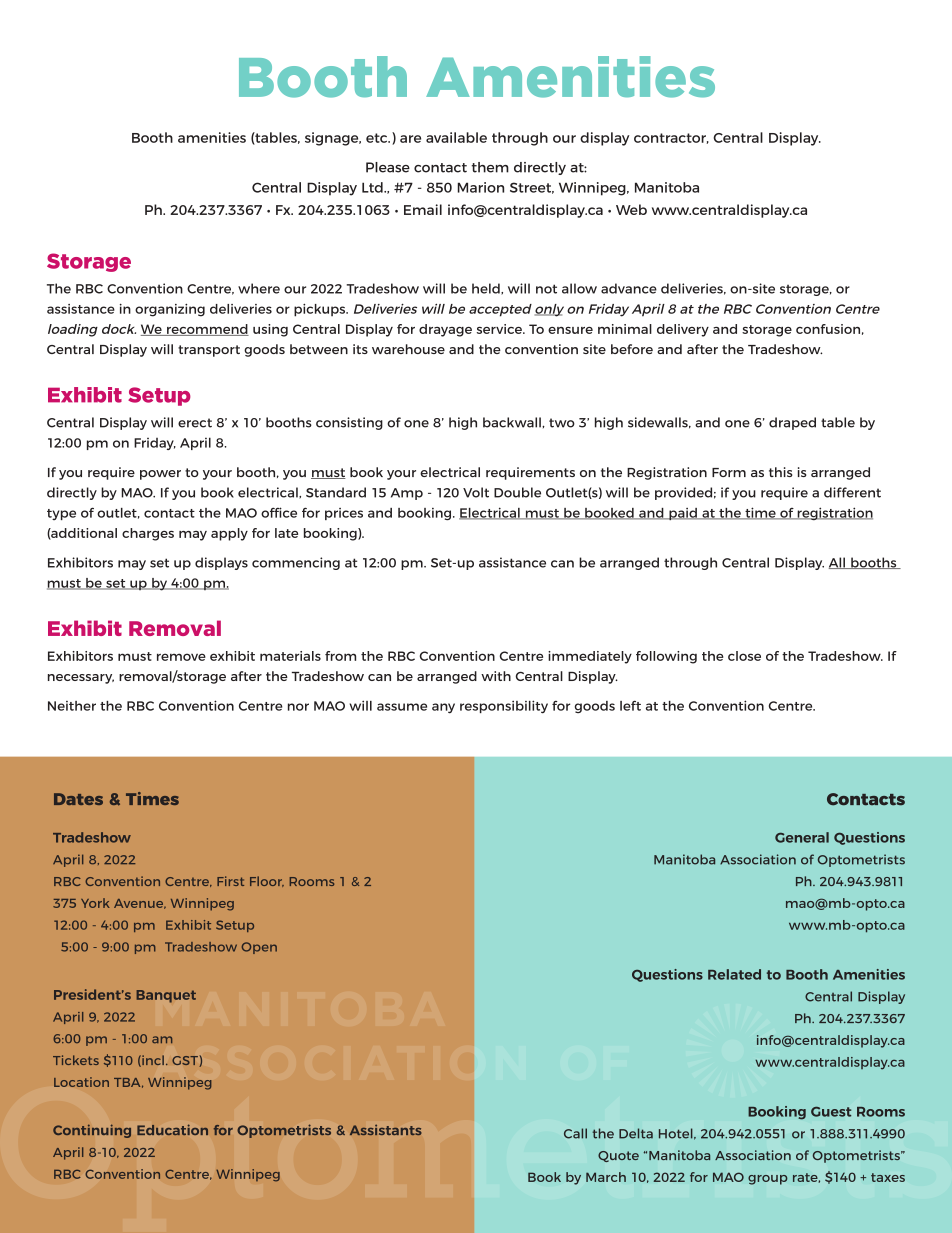 This screenshot has width=952, height=1233. I want to click on where, so click(259, 288).
